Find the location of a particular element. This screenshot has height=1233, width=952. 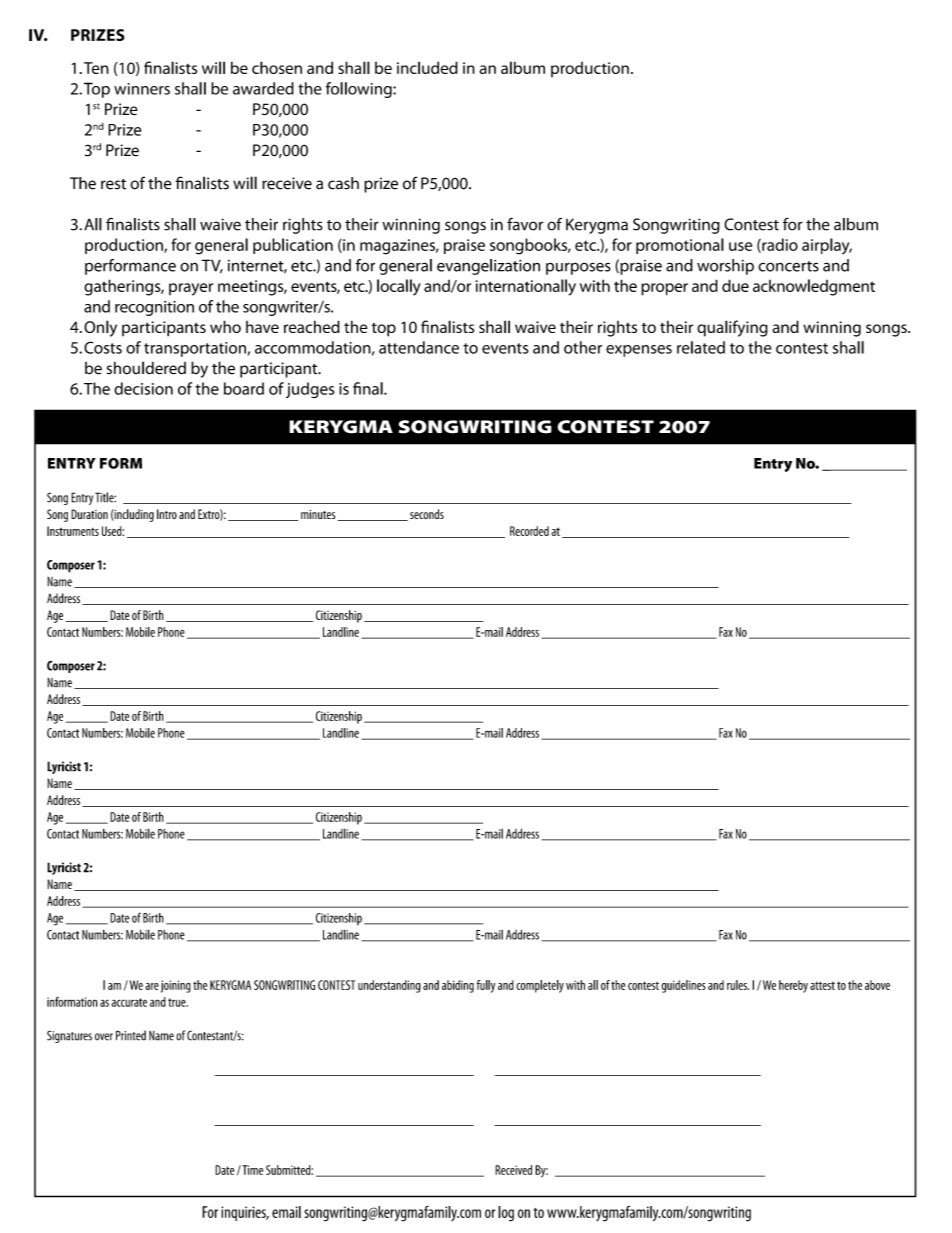

log is located at coordinates (506, 1214).
